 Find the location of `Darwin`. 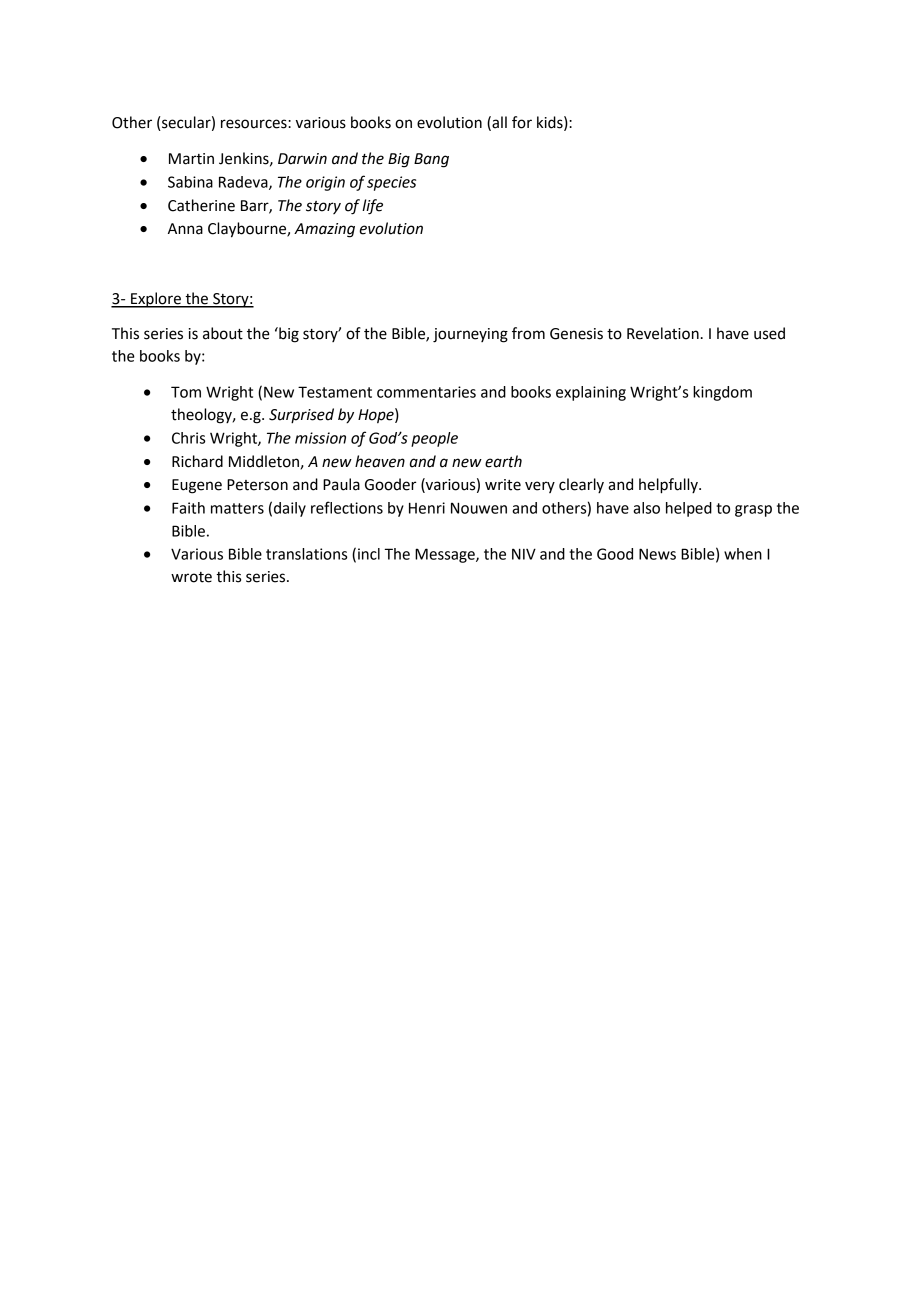

Darwin is located at coordinates (302, 159).
